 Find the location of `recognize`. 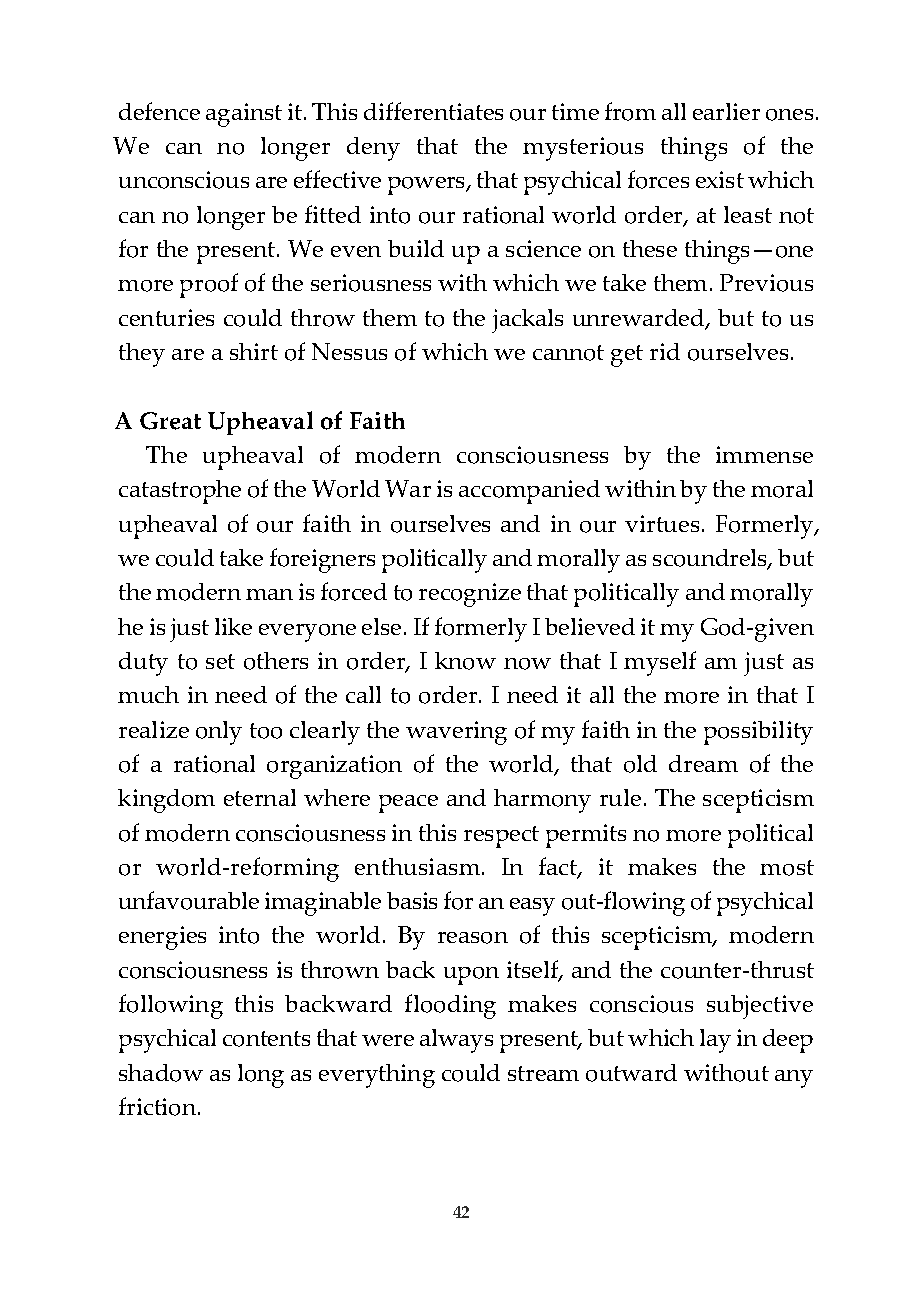

recognize is located at coordinates (470, 595).
